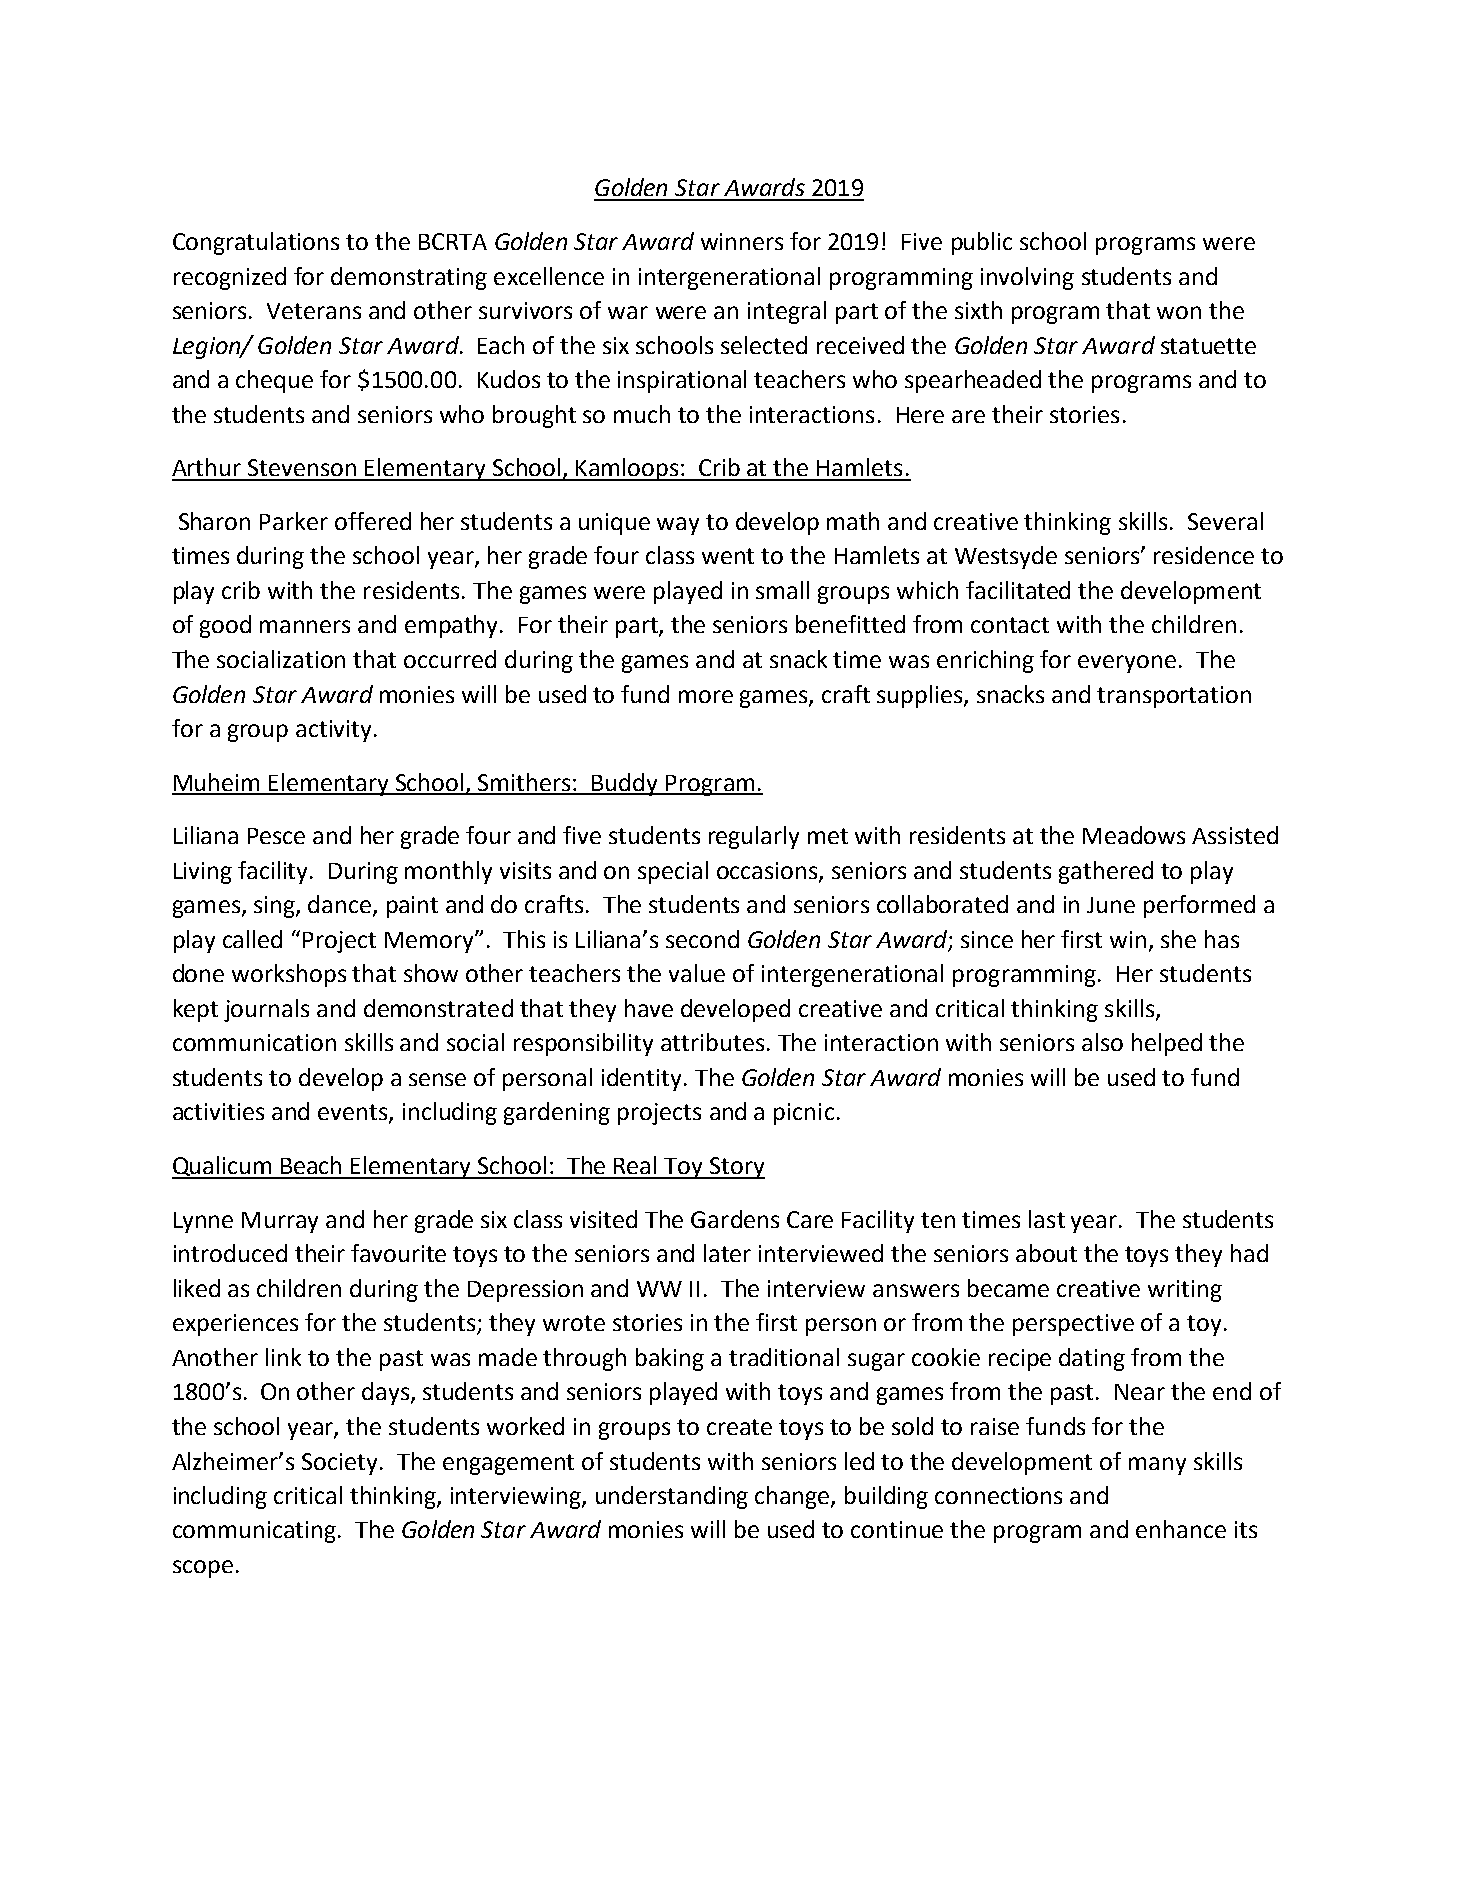 The height and width of the document is (1887, 1458). What do you see at coordinates (314, 311) in the document?
I see `Veterans` at bounding box center [314, 311].
